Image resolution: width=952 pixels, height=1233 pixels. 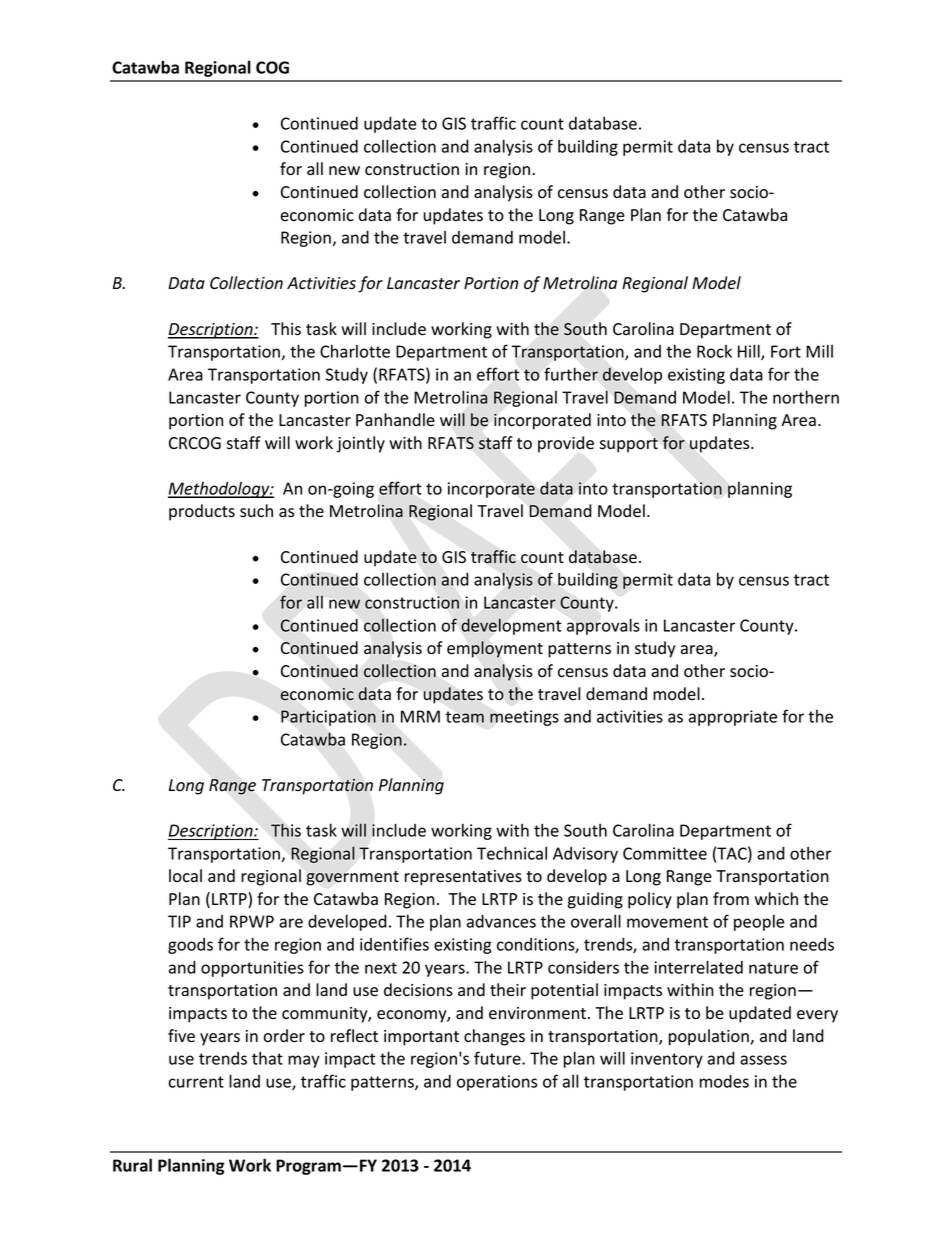 I want to click on Charlotte, so click(x=355, y=351).
